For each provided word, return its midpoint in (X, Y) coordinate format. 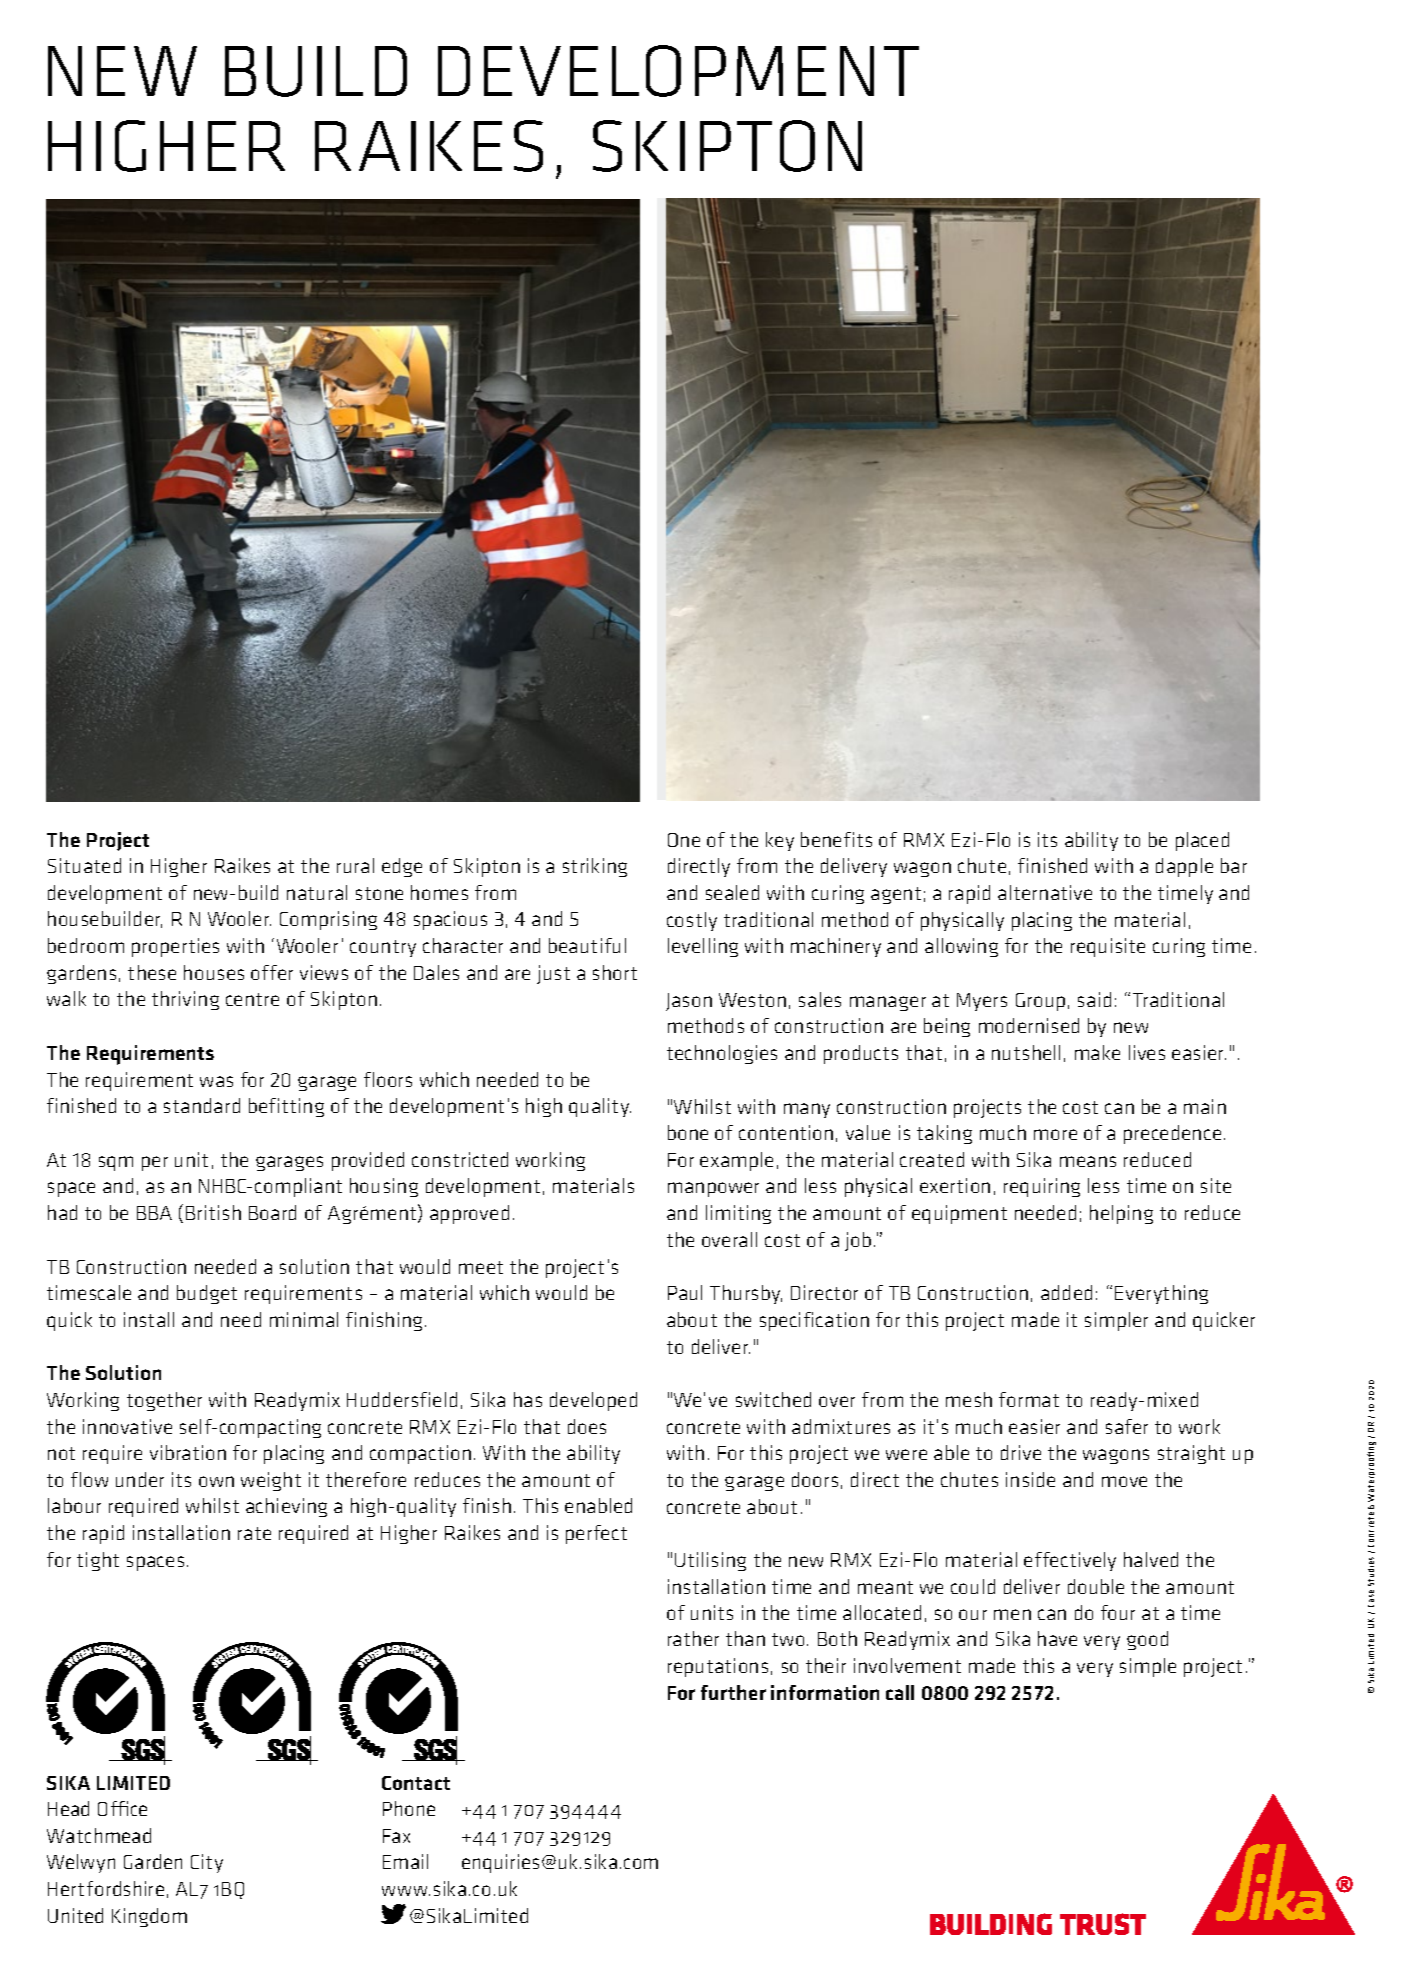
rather (693, 1638)
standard (202, 1105)
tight (98, 1561)
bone (688, 1132)
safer (1127, 1426)
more (1055, 1134)
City (207, 1863)
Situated (84, 865)
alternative (1045, 892)
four (1118, 1612)
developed (593, 1401)
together (164, 1401)
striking (595, 867)
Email (405, 1861)
